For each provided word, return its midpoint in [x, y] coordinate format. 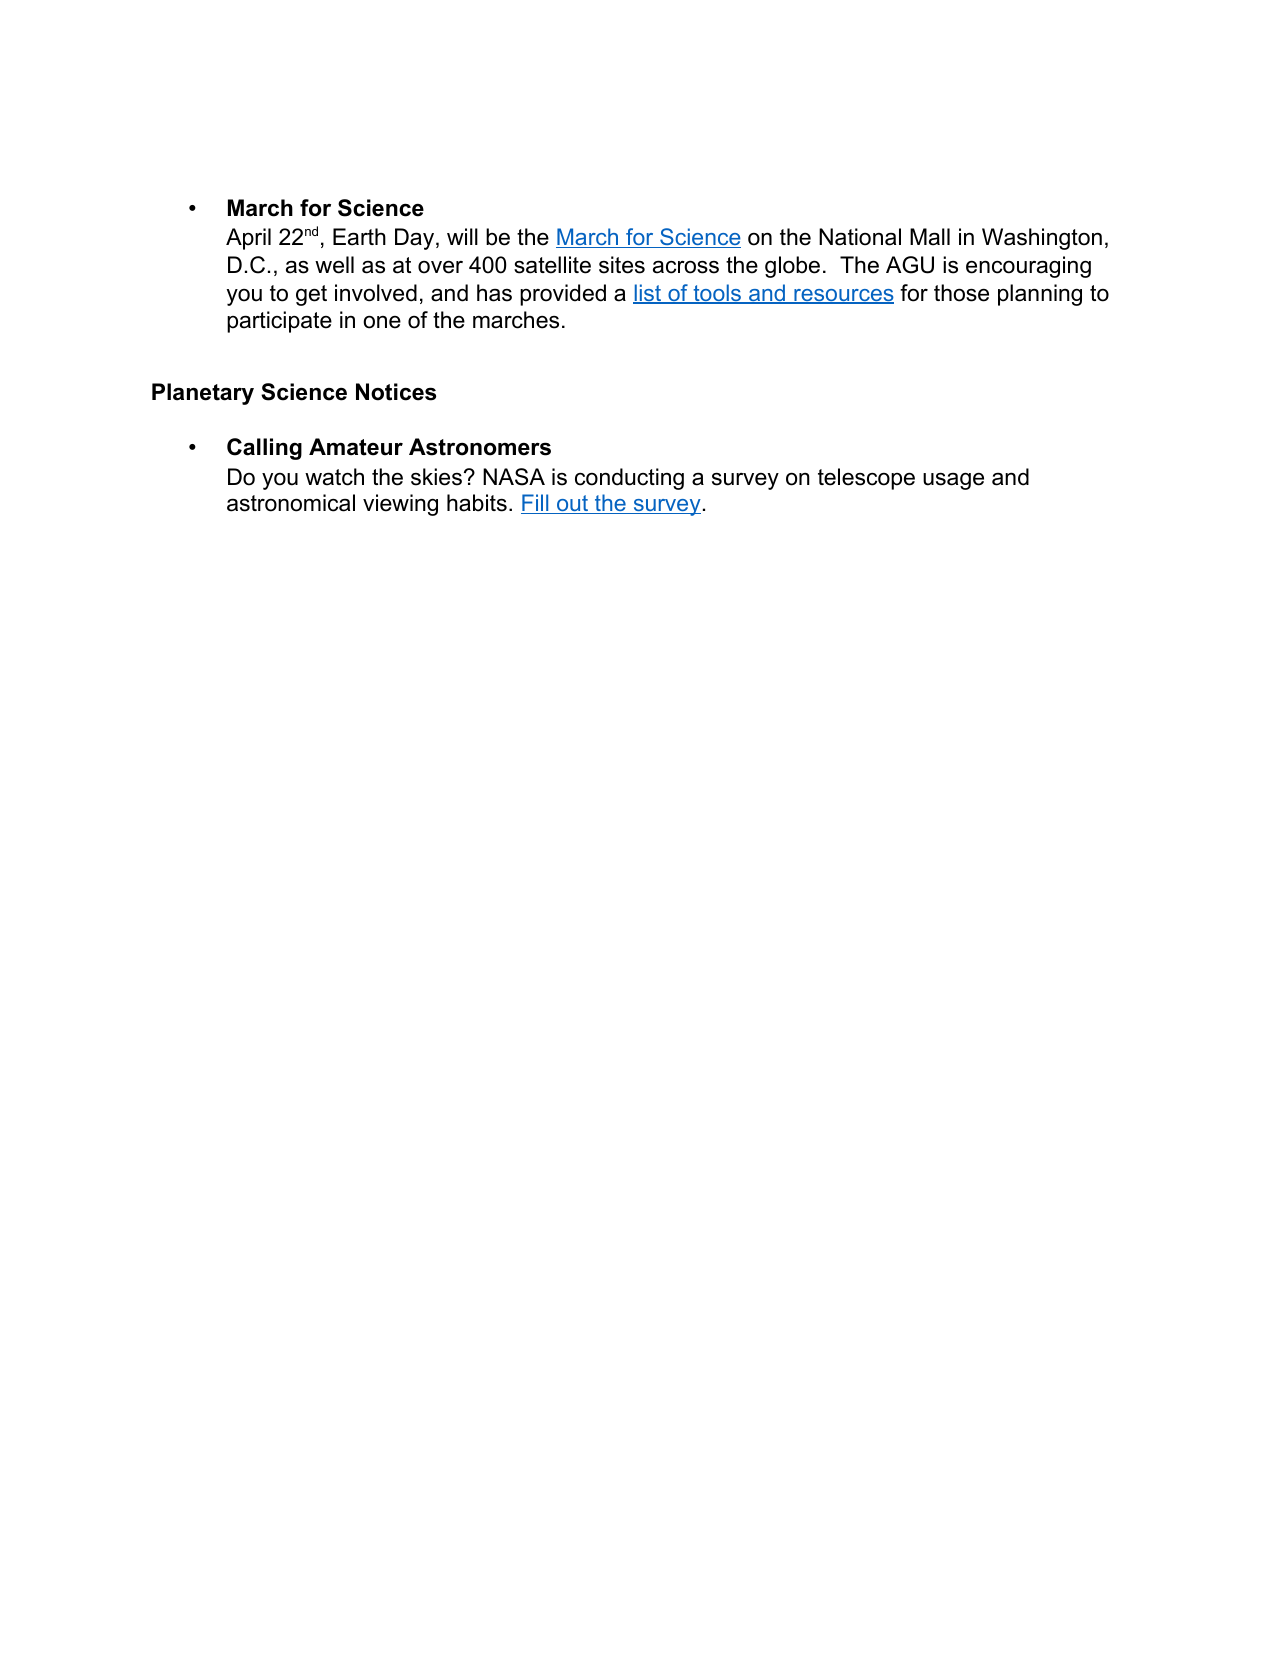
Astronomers [480, 447]
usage [953, 481]
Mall [930, 237]
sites [622, 265]
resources [843, 296]
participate [279, 322]
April [248, 239]
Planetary [203, 394]
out [573, 504]
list [648, 294]
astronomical [291, 503]
